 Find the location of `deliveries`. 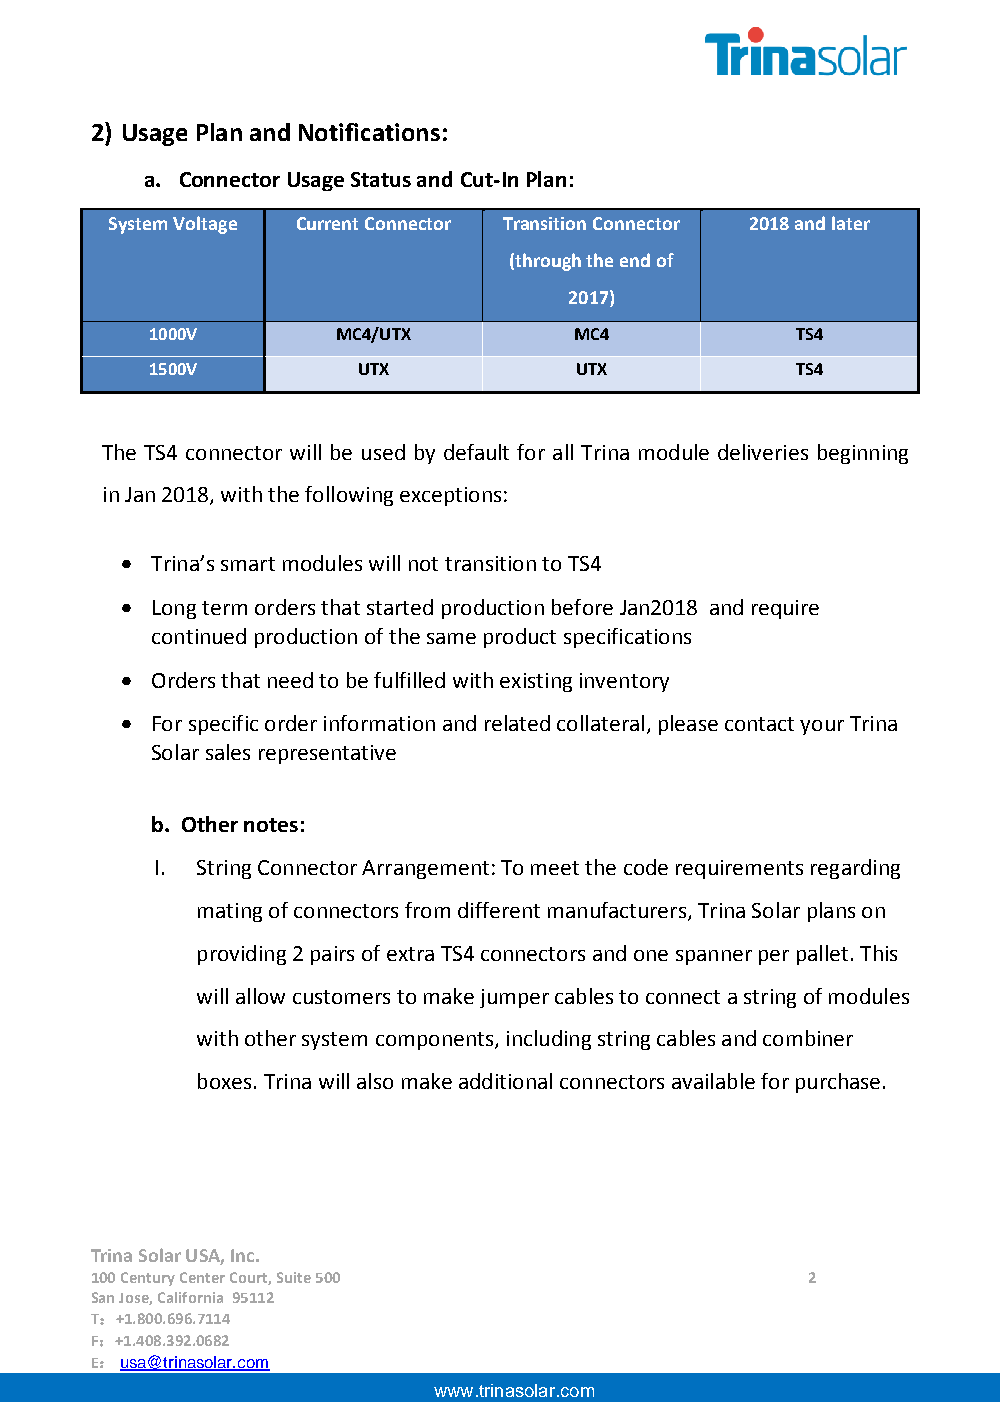

deliveries is located at coordinates (763, 452).
